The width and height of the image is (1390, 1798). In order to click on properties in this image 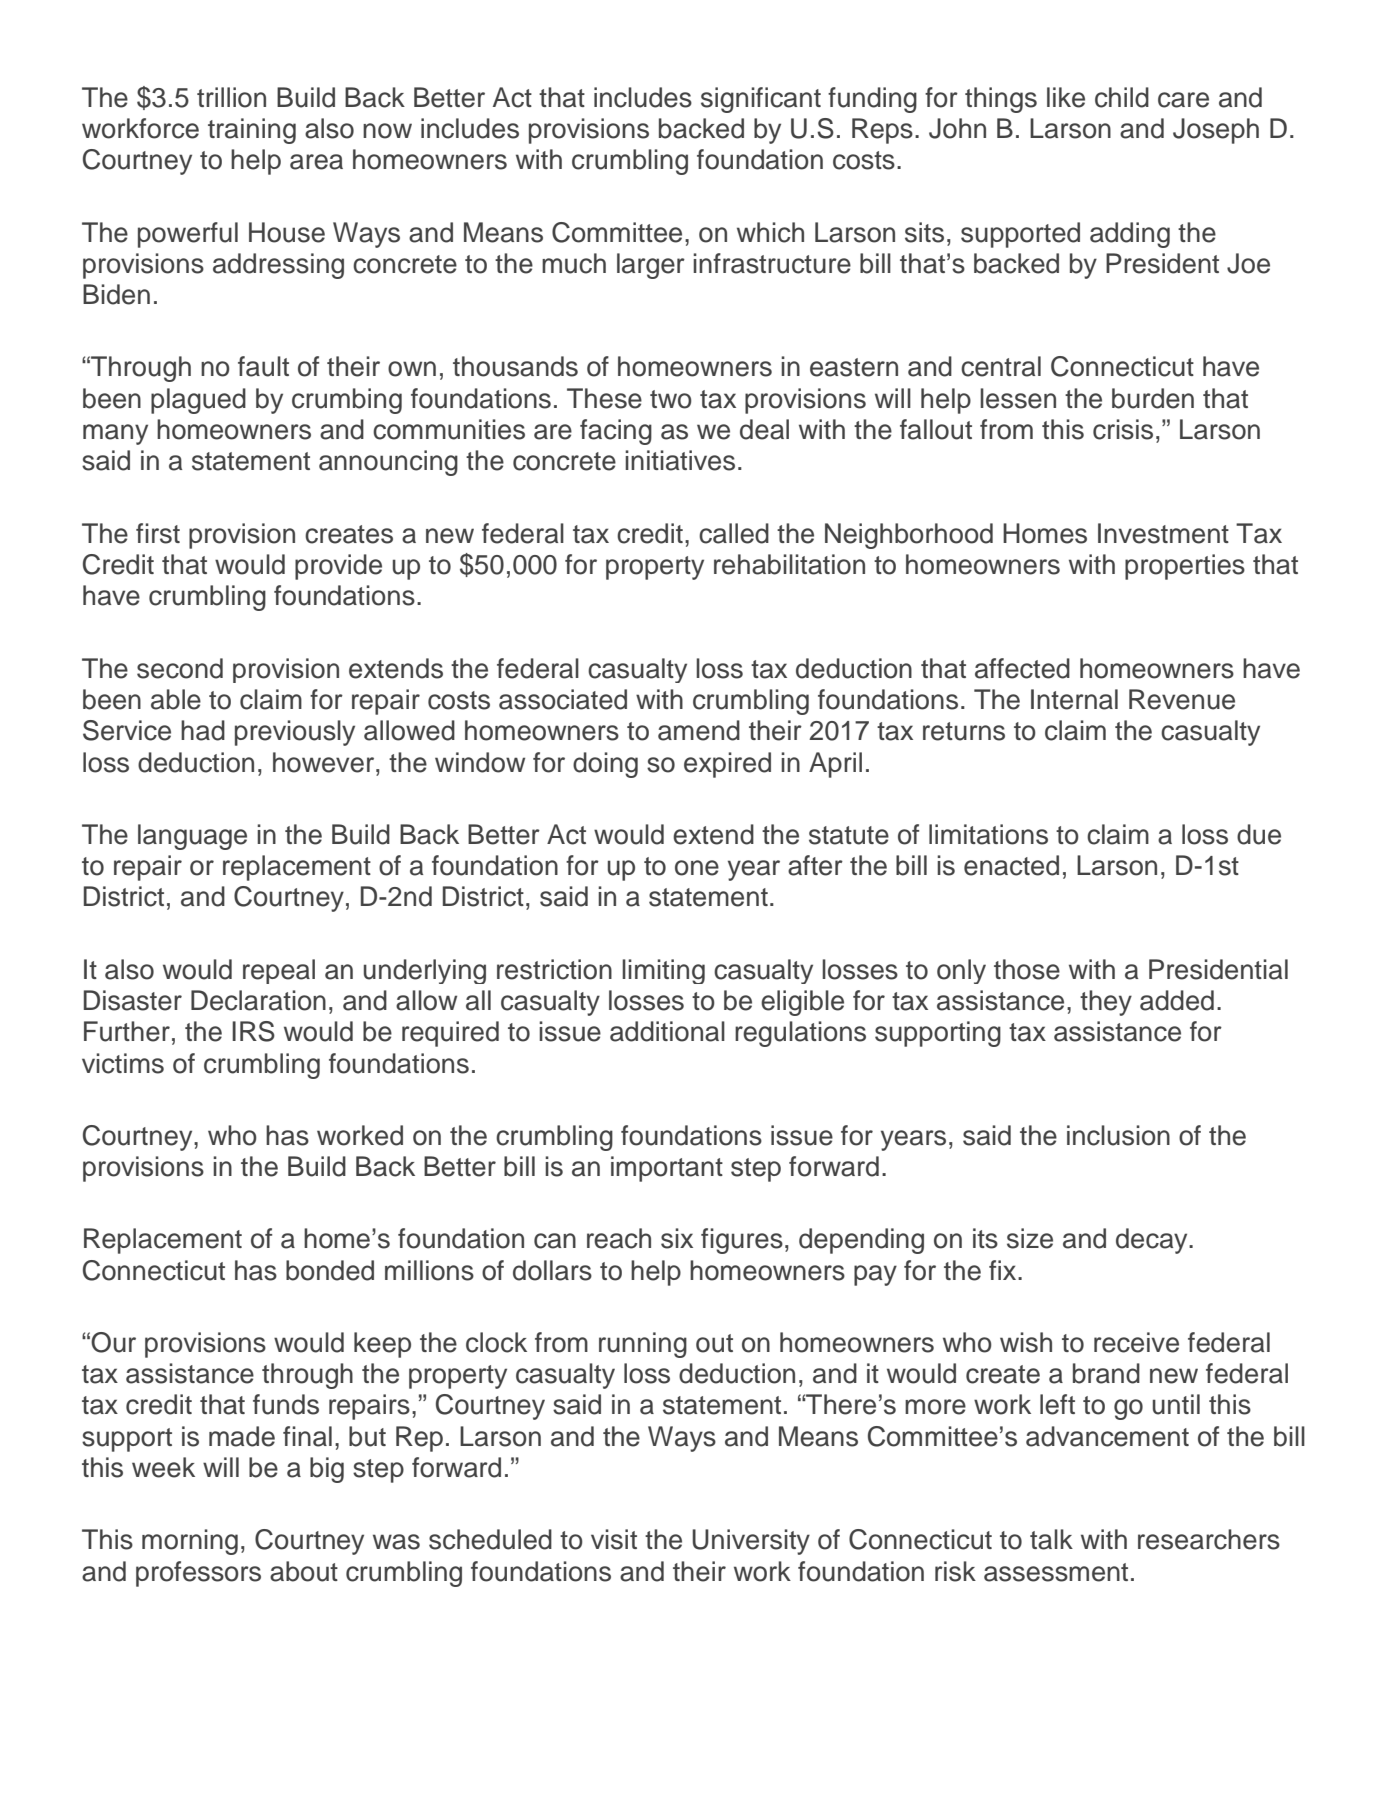, I will do `click(1185, 567)`.
